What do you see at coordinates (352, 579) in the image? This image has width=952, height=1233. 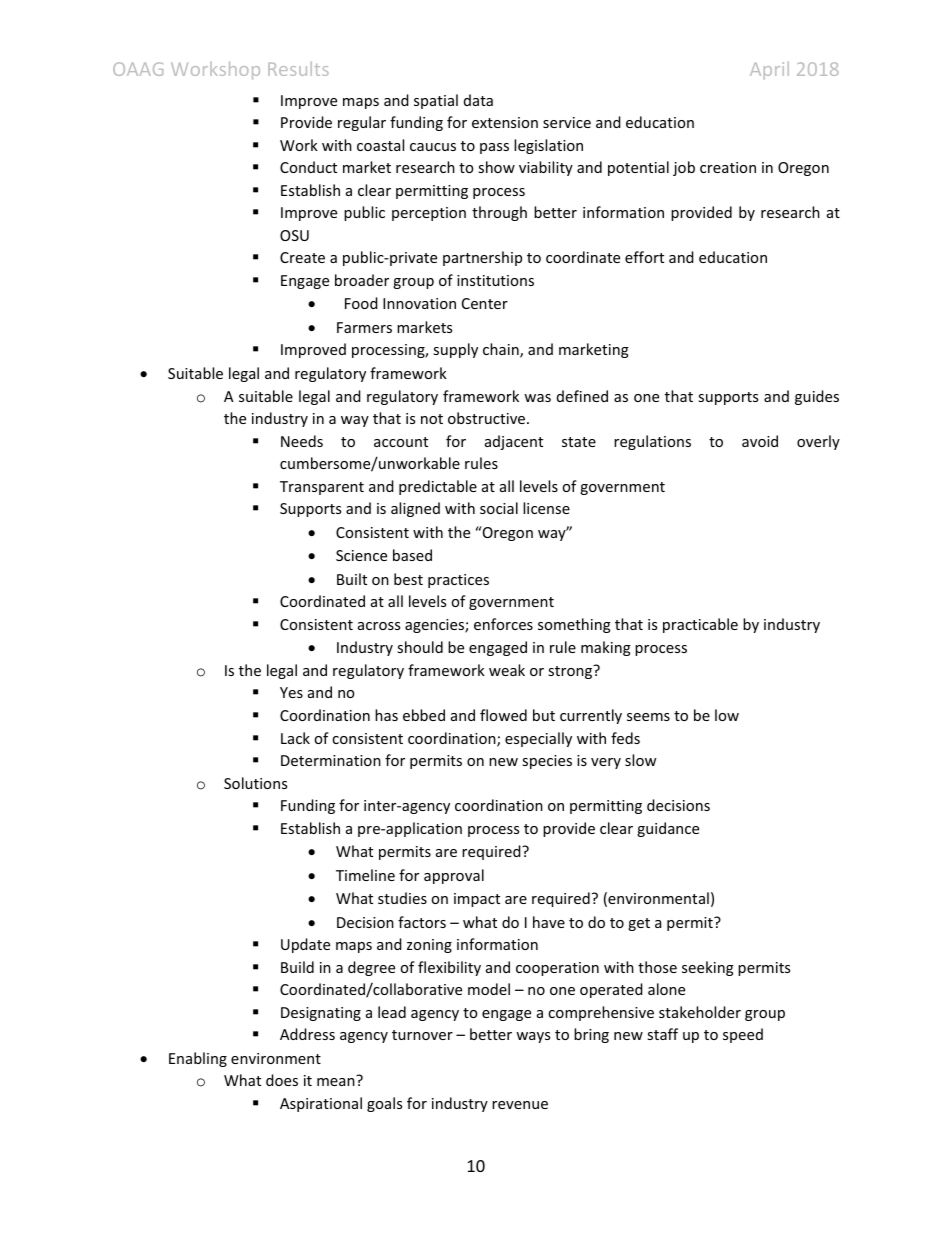 I see `Built` at bounding box center [352, 579].
